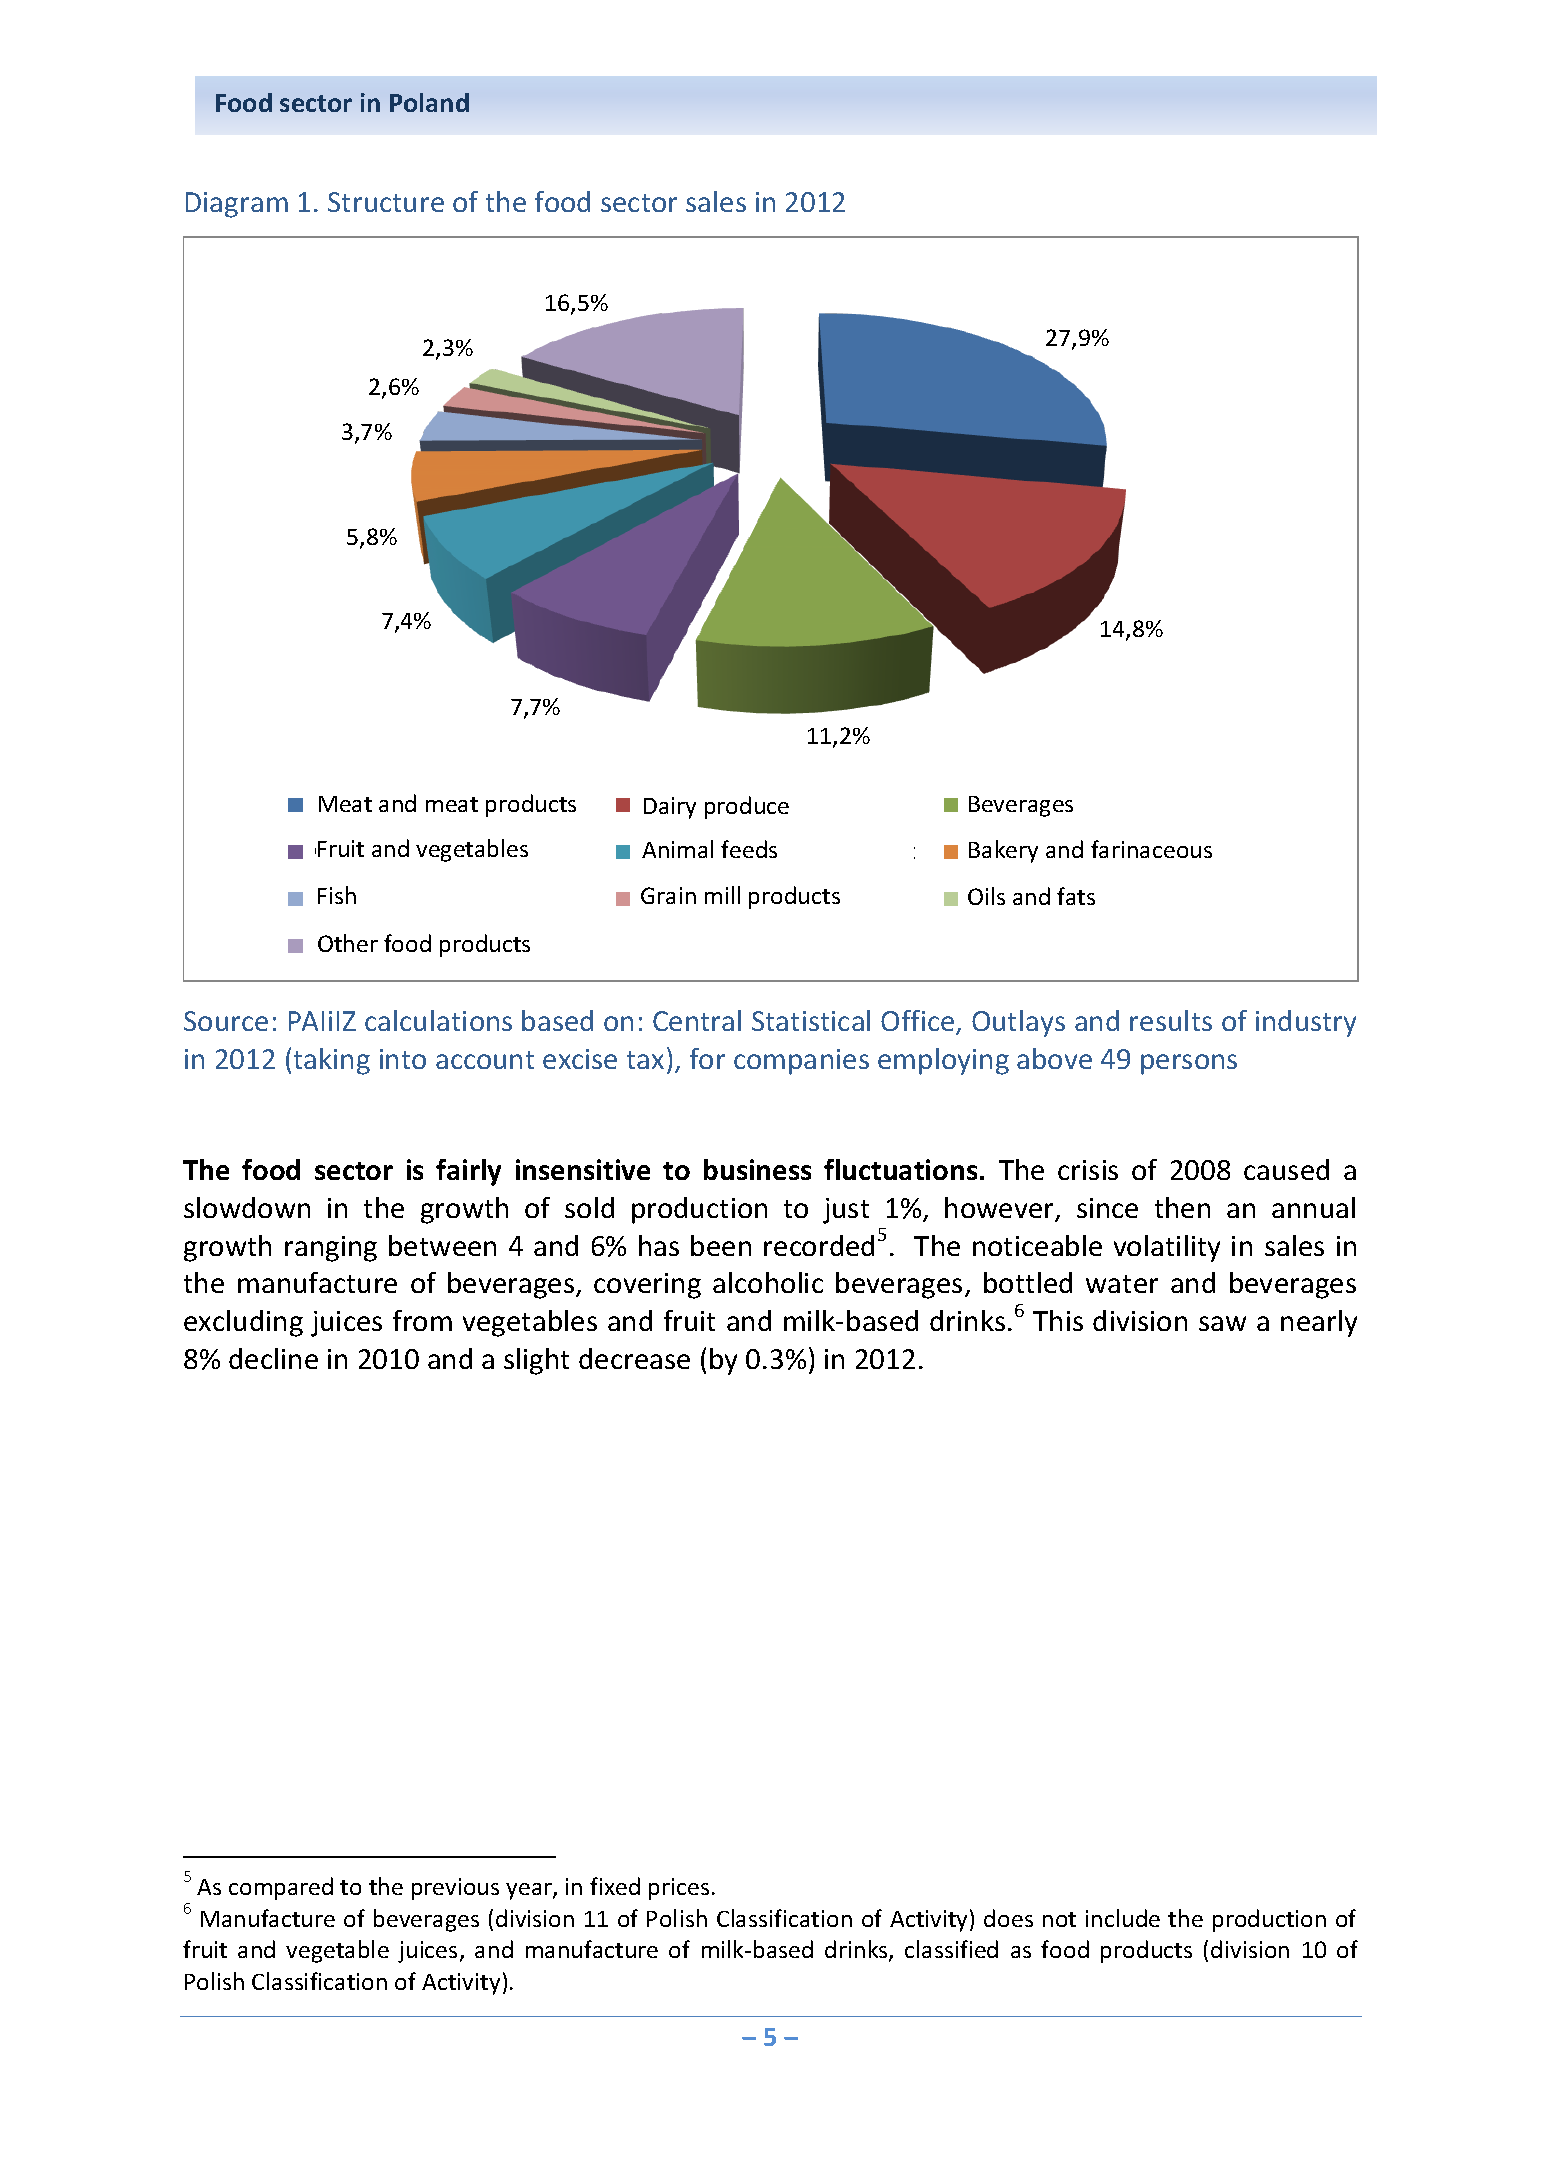  Describe the element at coordinates (422, 1320) in the image. I see `from` at that location.
